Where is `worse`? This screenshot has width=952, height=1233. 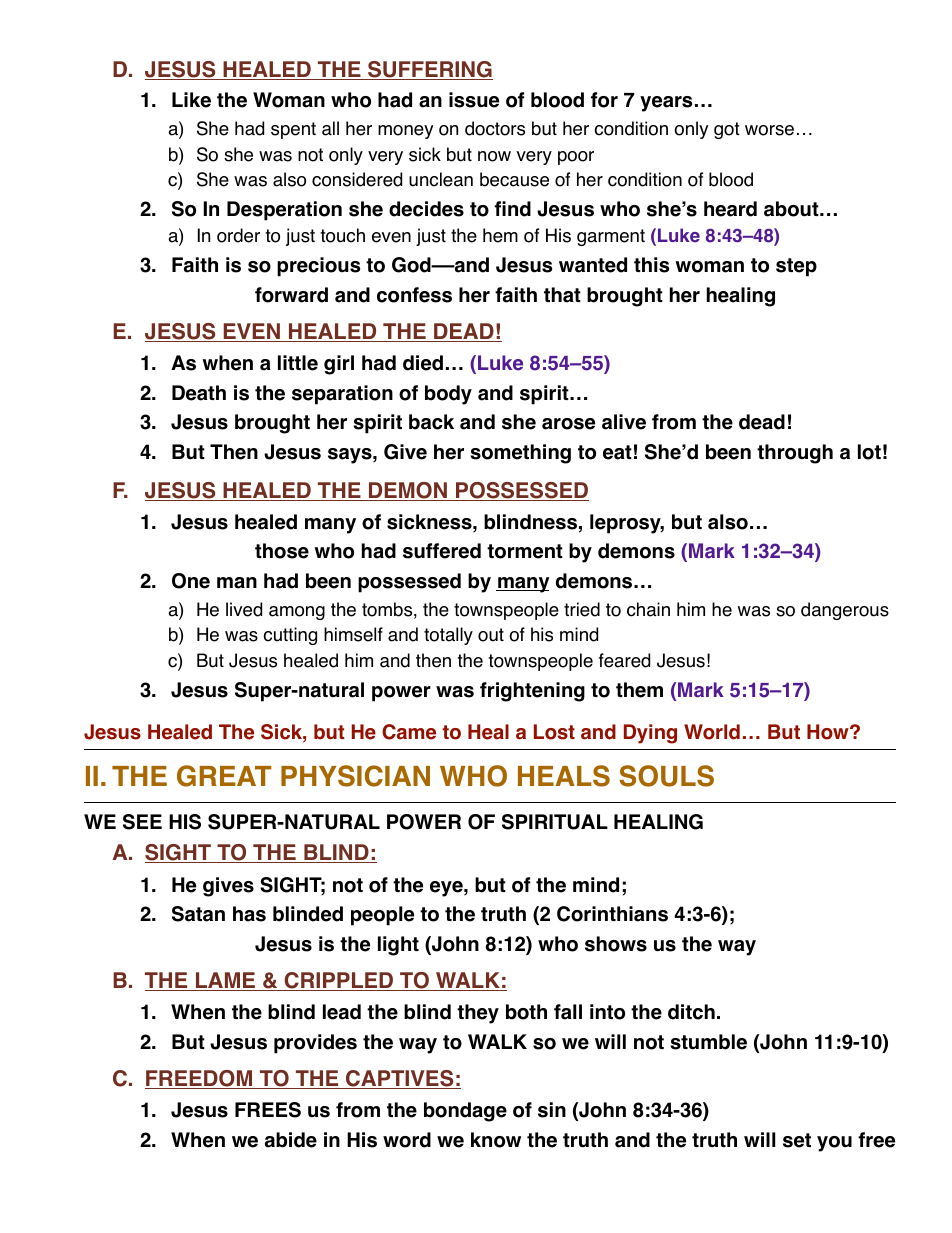
worse is located at coordinates (769, 130).
